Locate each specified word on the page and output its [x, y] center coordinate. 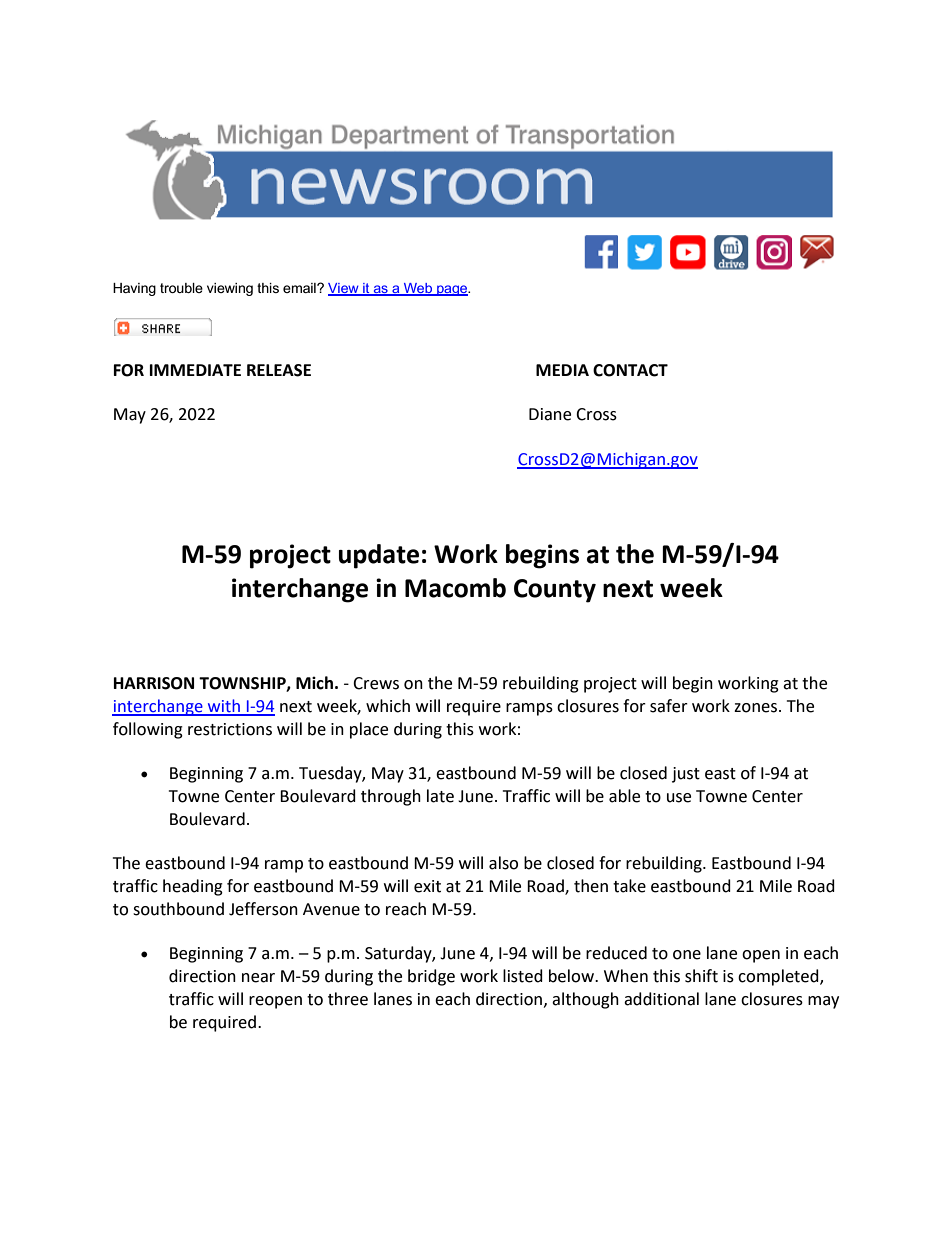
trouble [181, 288]
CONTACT [630, 370]
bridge [431, 977]
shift [701, 976]
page [452, 290]
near [258, 978]
